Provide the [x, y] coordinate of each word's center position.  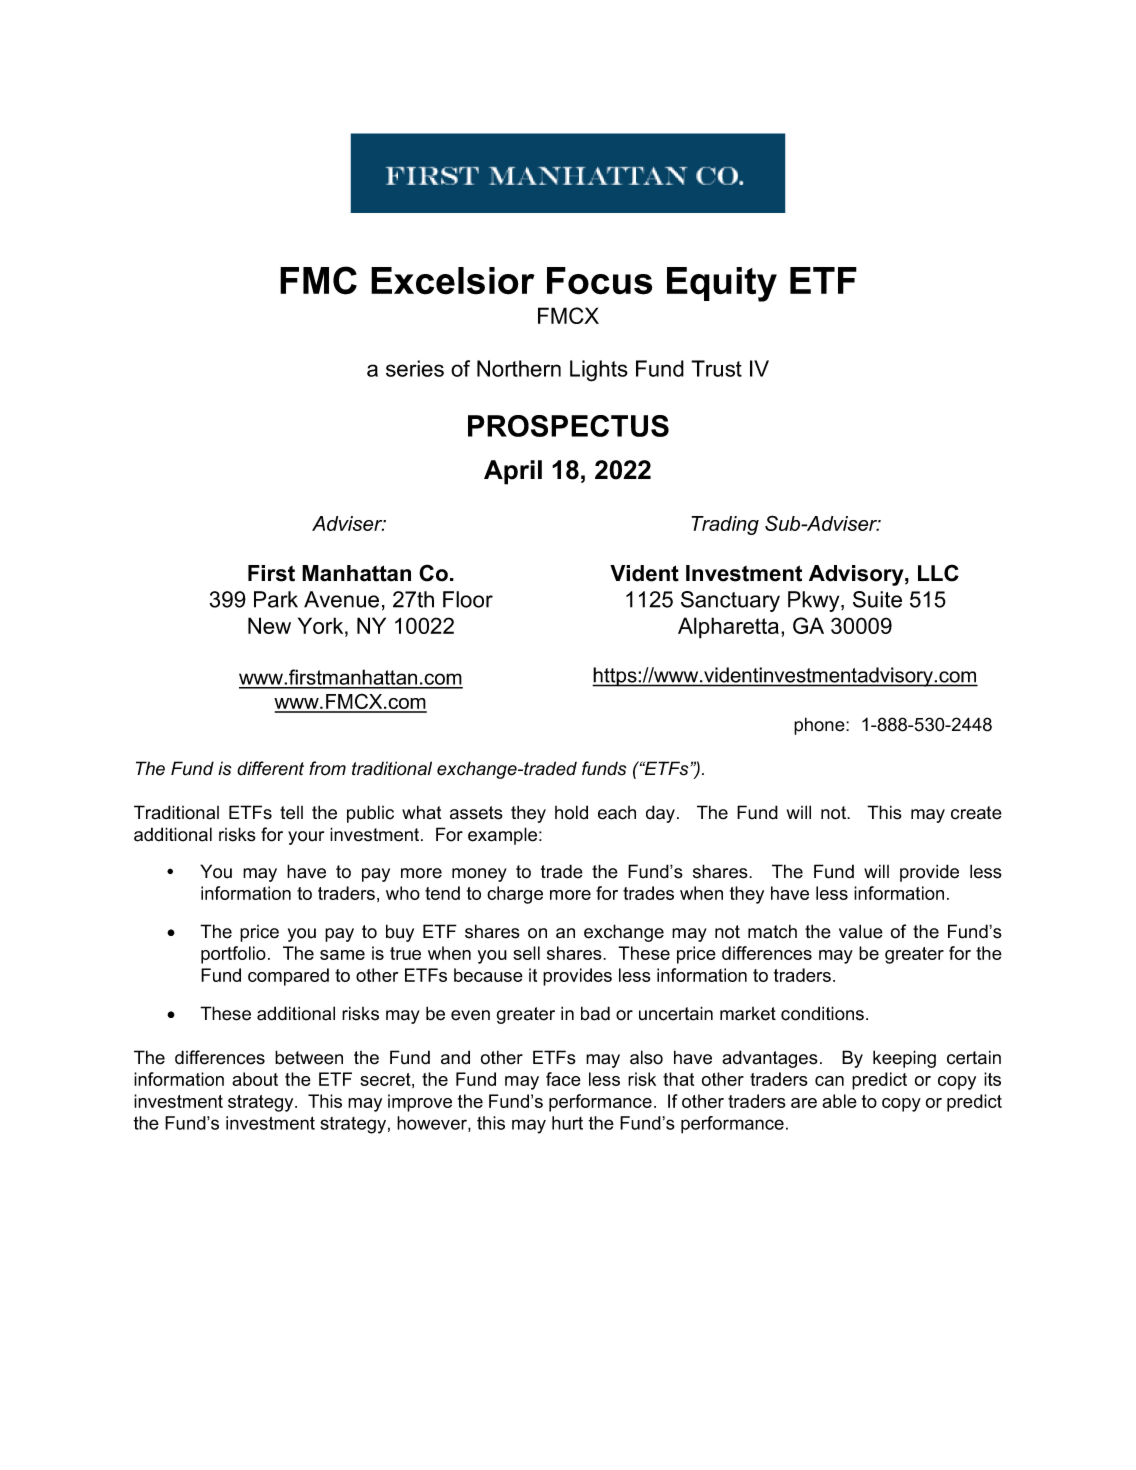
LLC [938, 573]
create [976, 813]
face [563, 1079]
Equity [722, 284]
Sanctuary [730, 601]
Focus [599, 281]
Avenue [341, 599]
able [839, 1101]
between [309, 1057]
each [617, 813]
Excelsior [453, 281]
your [306, 838]
